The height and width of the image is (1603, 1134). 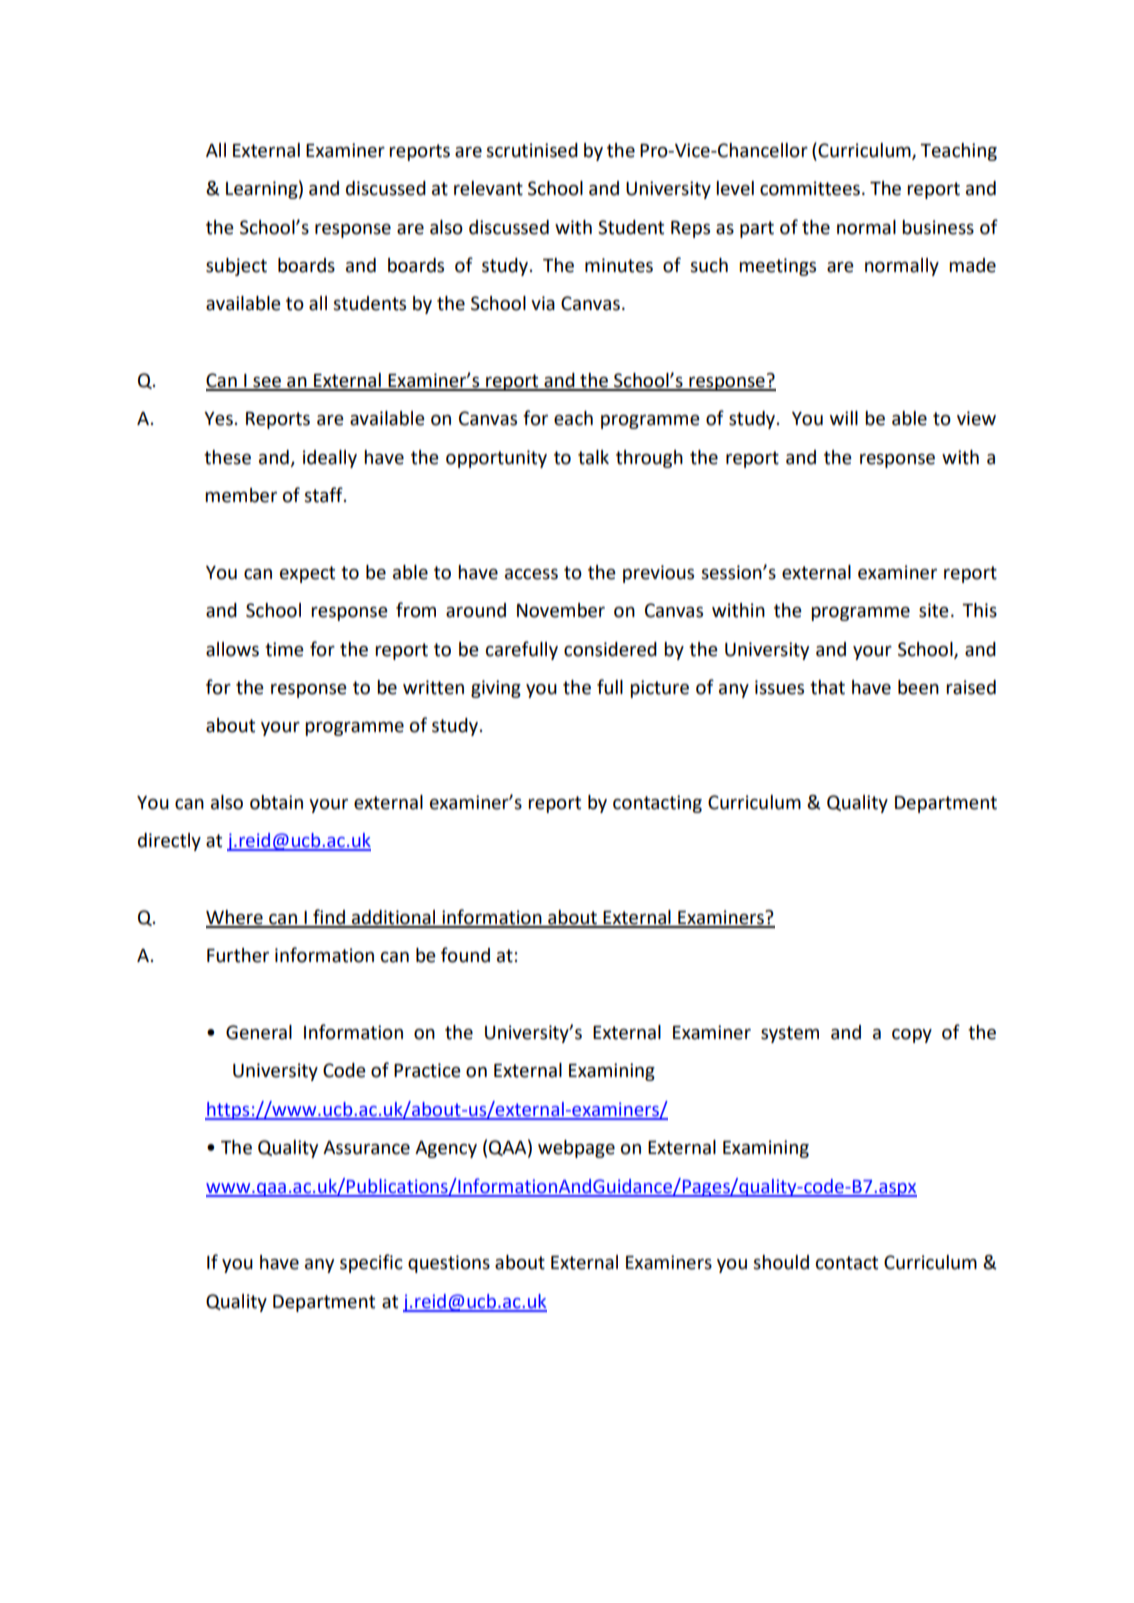 What do you see at coordinates (576, 1149) in the image?
I see `webpage` at bounding box center [576, 1149].
